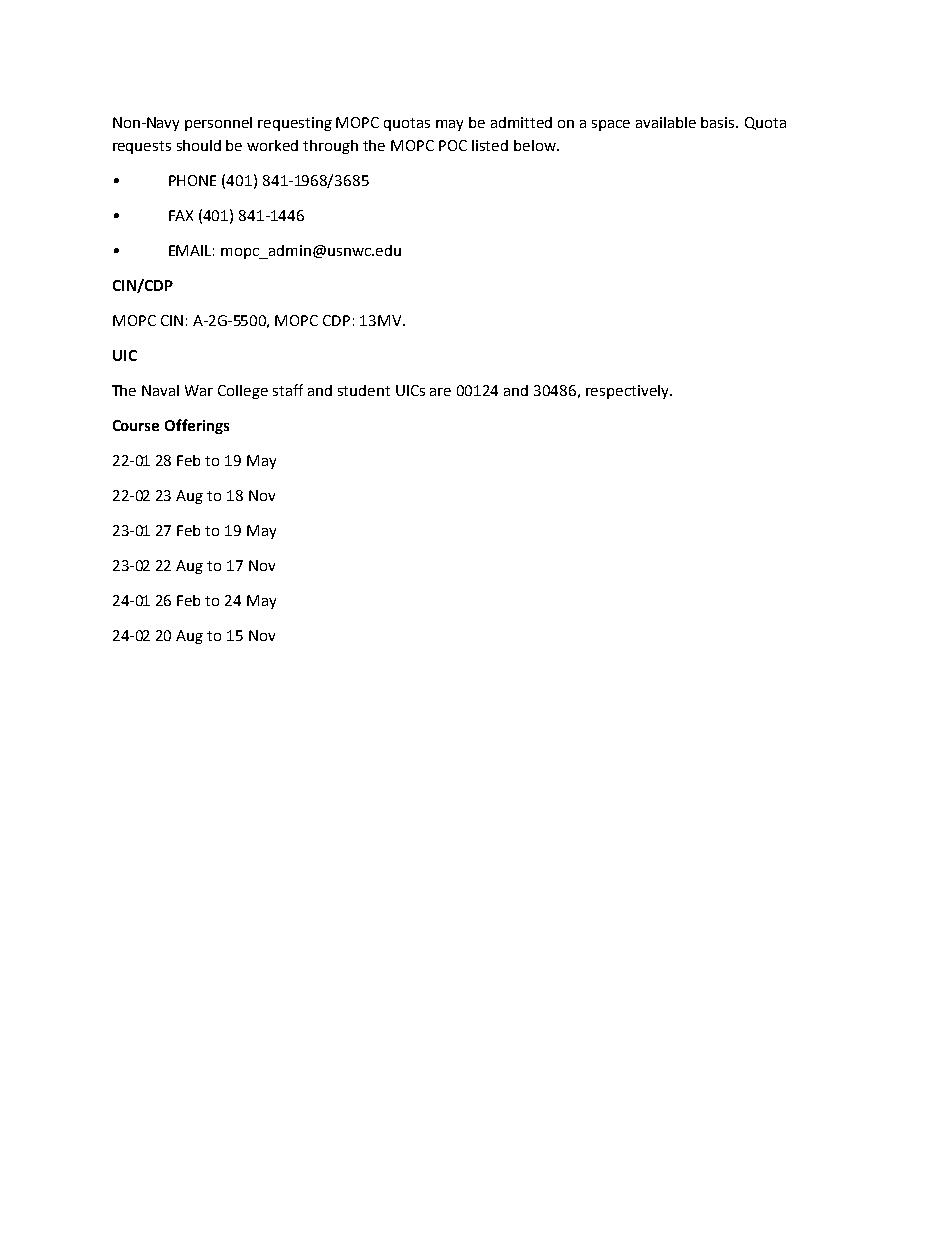  I want to click on available, so click(666, 122).
